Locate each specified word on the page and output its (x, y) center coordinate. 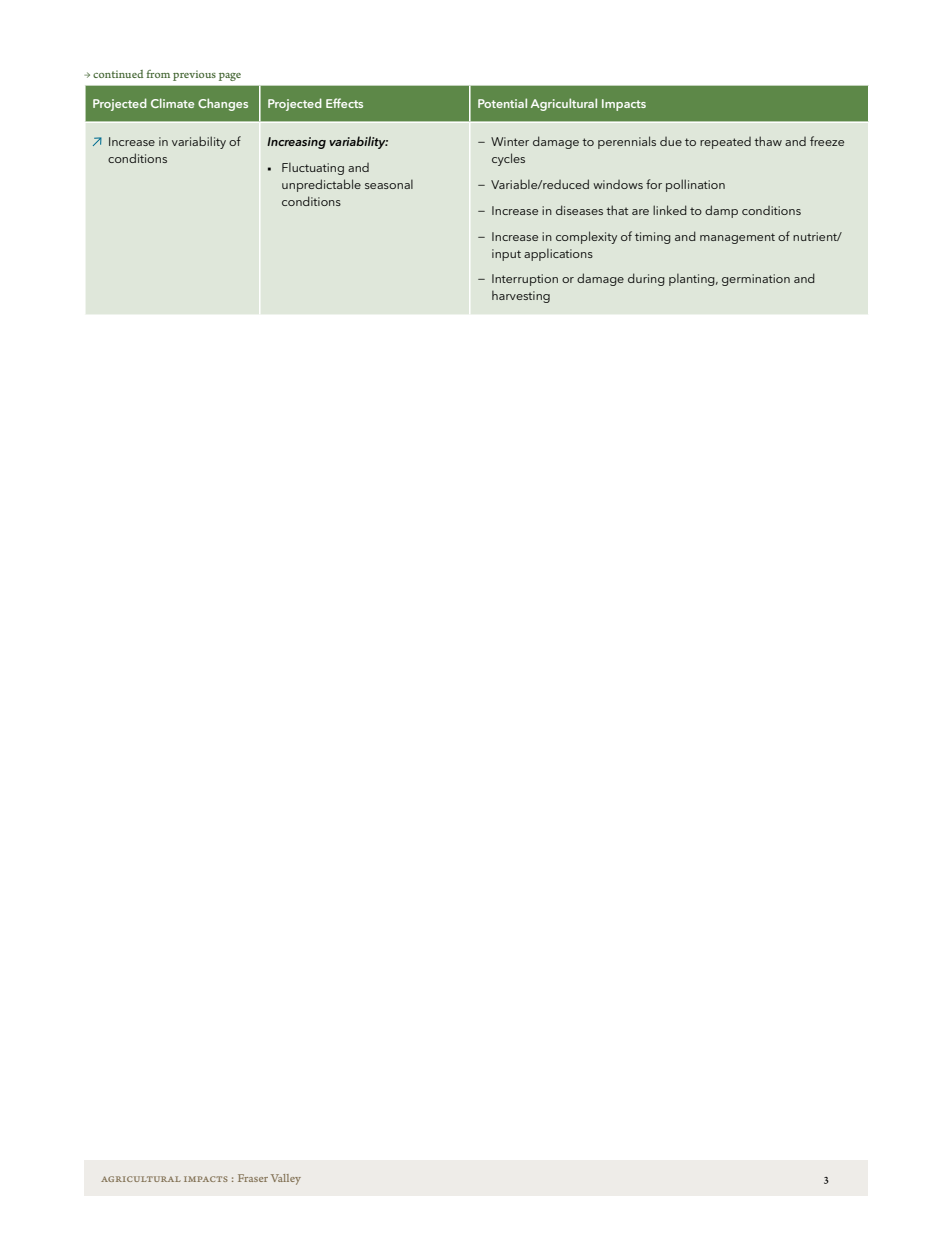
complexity (586, 237)
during (646, 279)
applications (558, 254)
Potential (502, 103)
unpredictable (321, 185)
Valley (286, 1179)
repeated (725, 143)
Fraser (253, 1178)
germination (756, 280)
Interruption (525, 280)
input (506, 255)
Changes (223, 104)
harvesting (521, 296)
